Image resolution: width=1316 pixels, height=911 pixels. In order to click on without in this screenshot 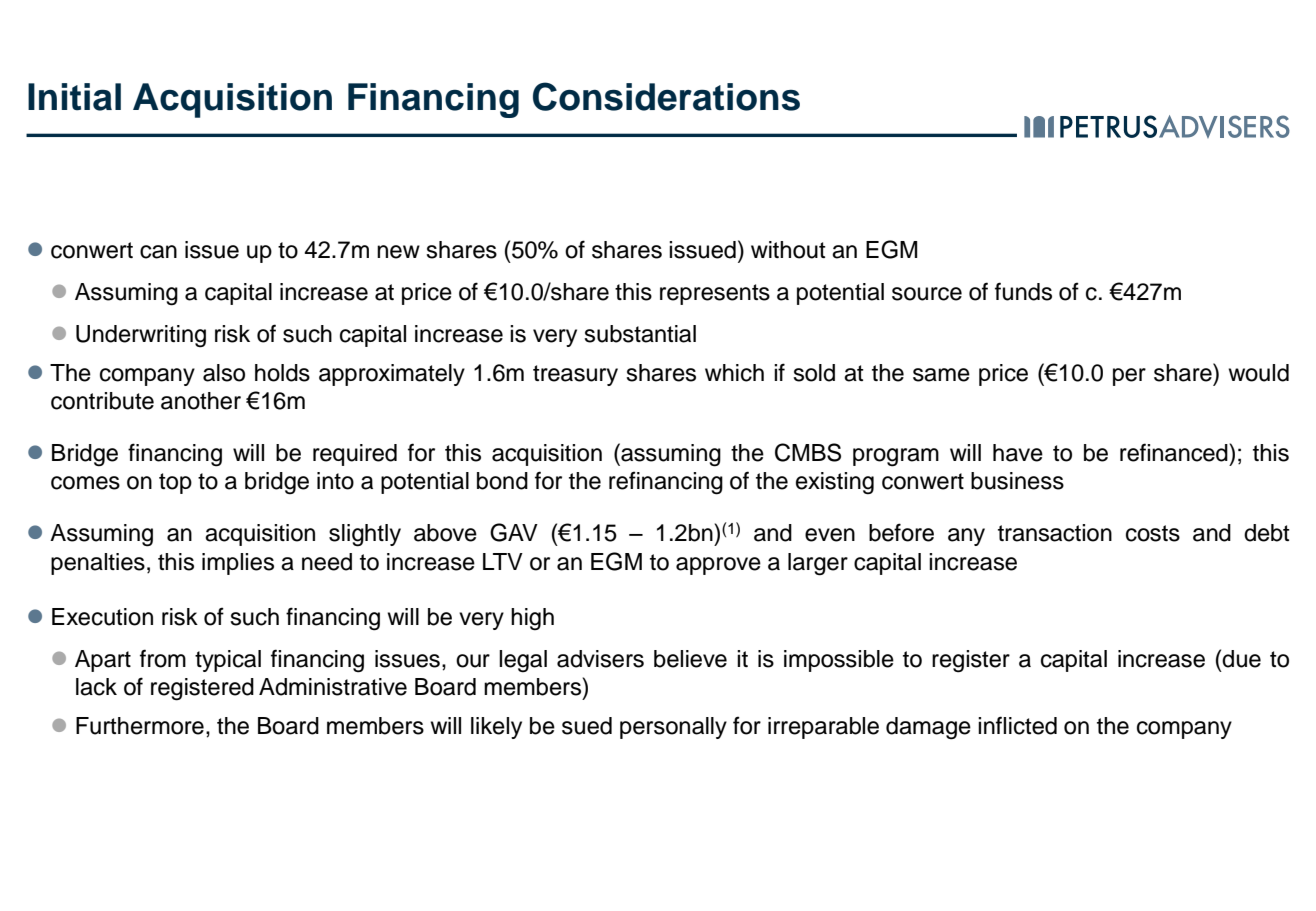, I will do `click(788, 250)`.
